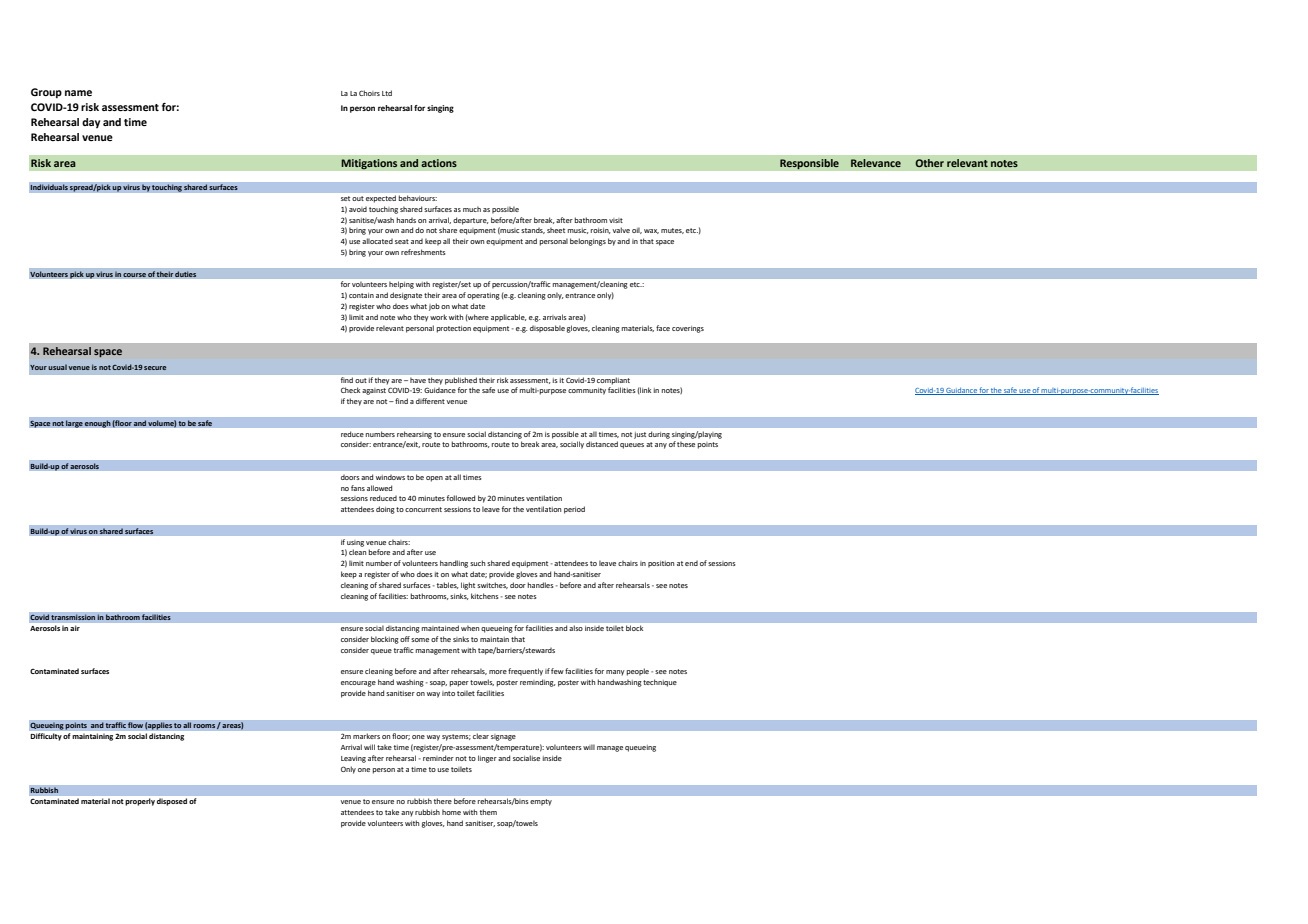  I want to click on secure, so click(155, 368).
